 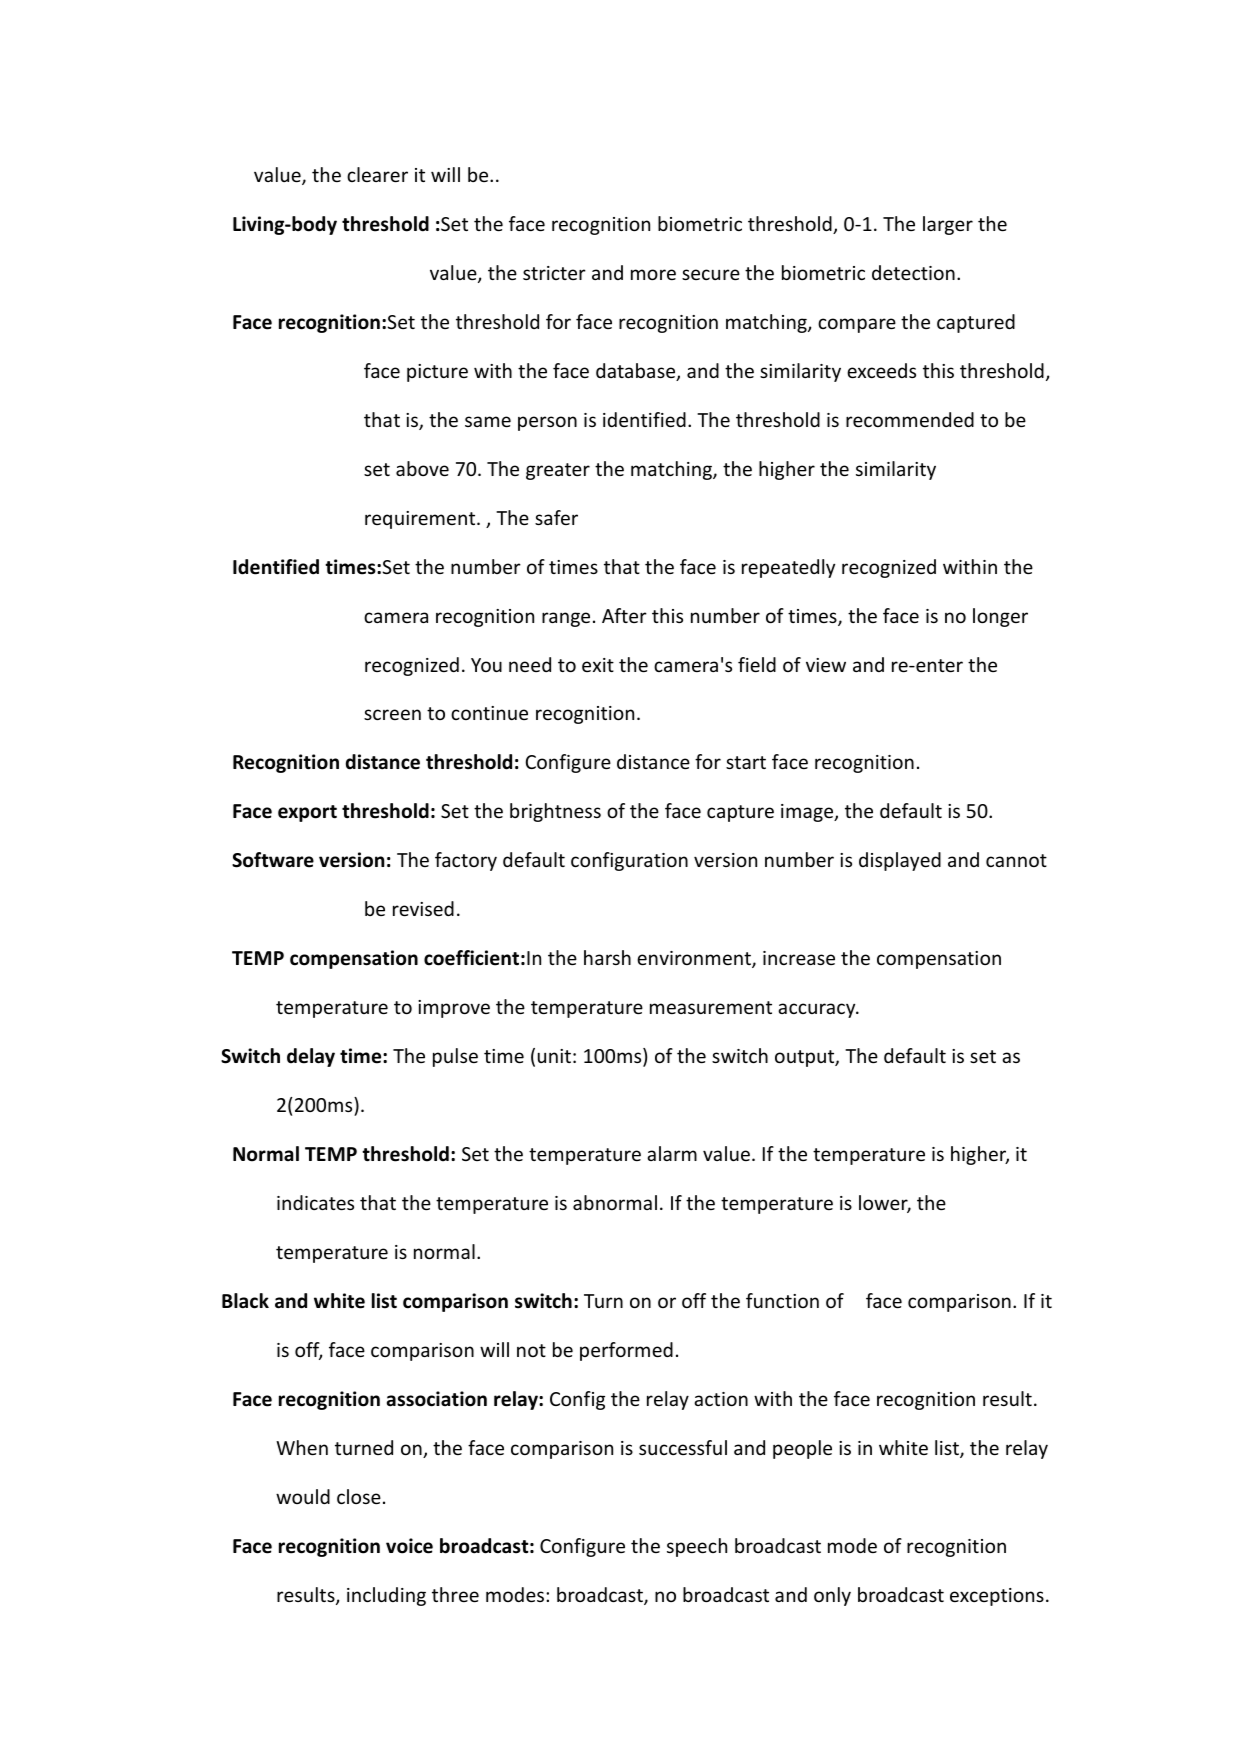 What do you see at coordinates (377, 174) in the screenshot?
I see `clearer` at bounding box center [377, 174].
